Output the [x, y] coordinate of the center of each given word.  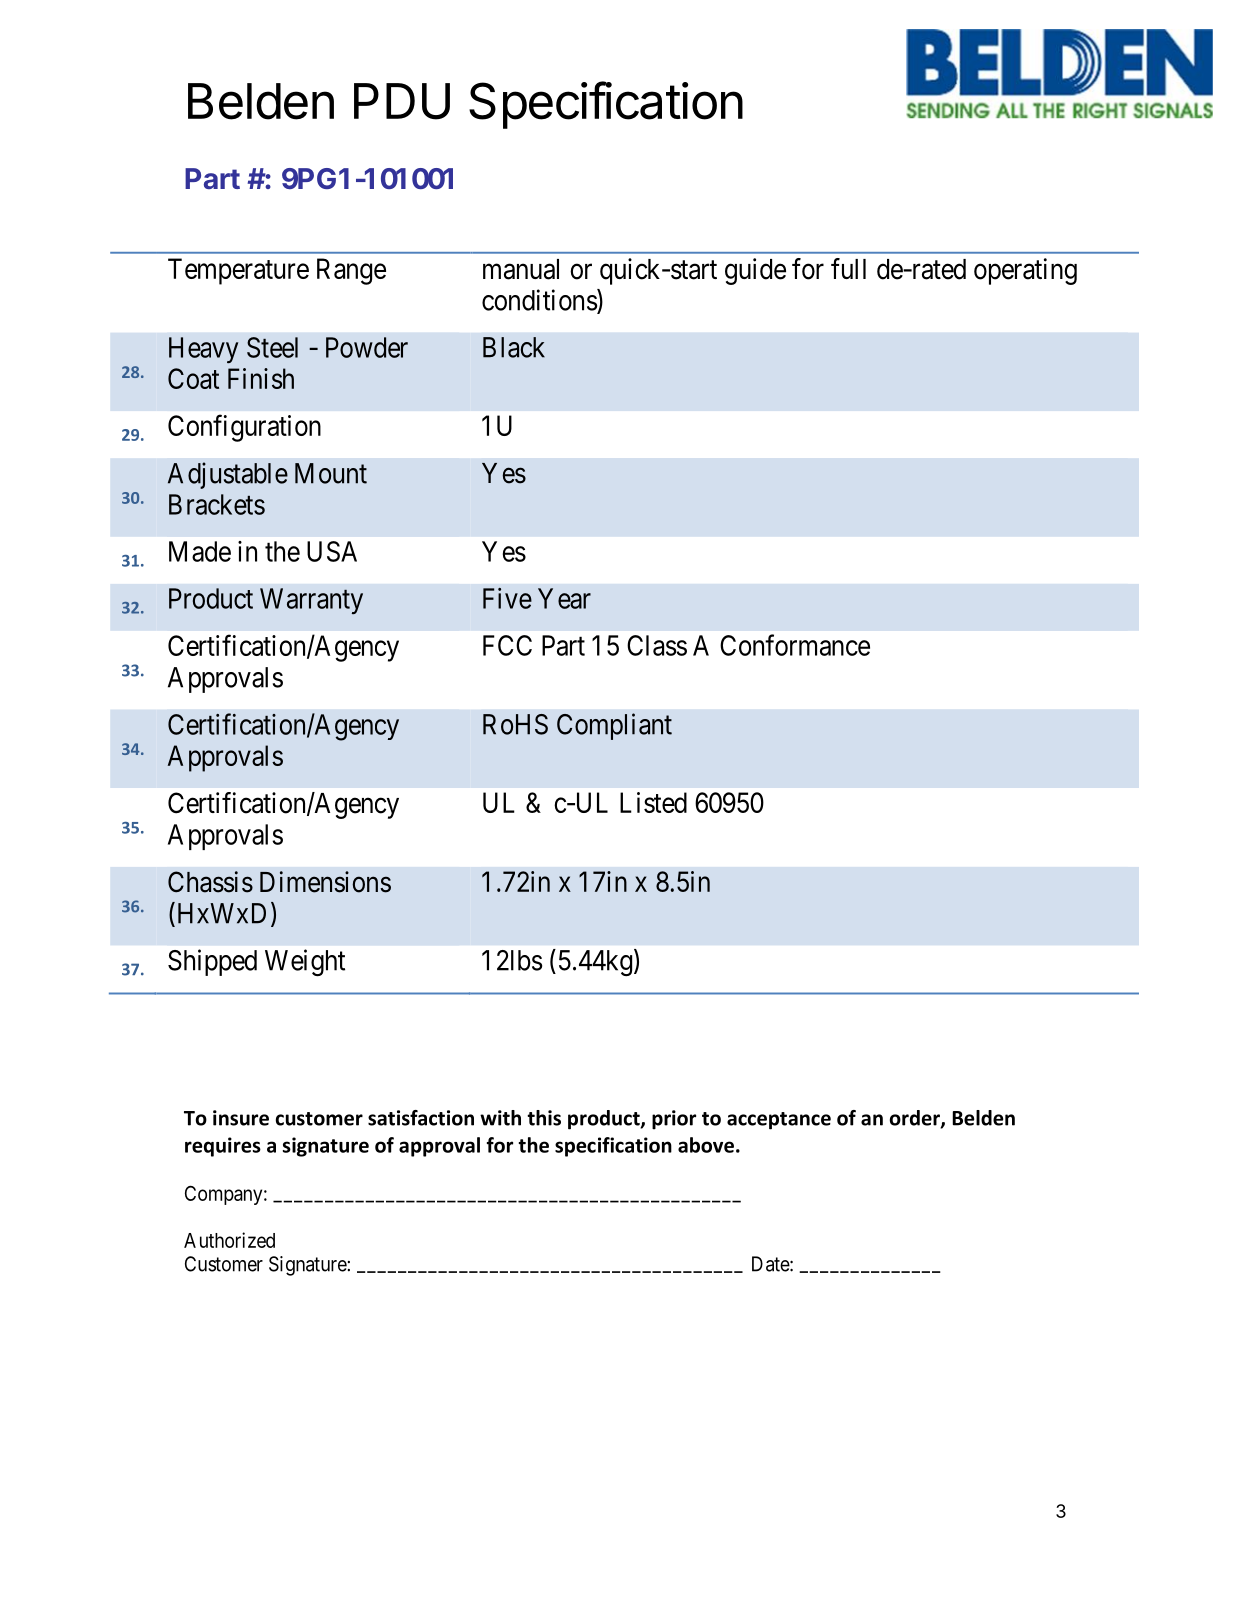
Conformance [795, 645]
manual [521, 269]
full [848, 268]
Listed [653, 802]
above [706, 1145]
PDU [402, 101]
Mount [331, 473]
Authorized [229, 1240]
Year [564, 598]
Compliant [614, 726]
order [916, 1119]
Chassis [210, 882]
